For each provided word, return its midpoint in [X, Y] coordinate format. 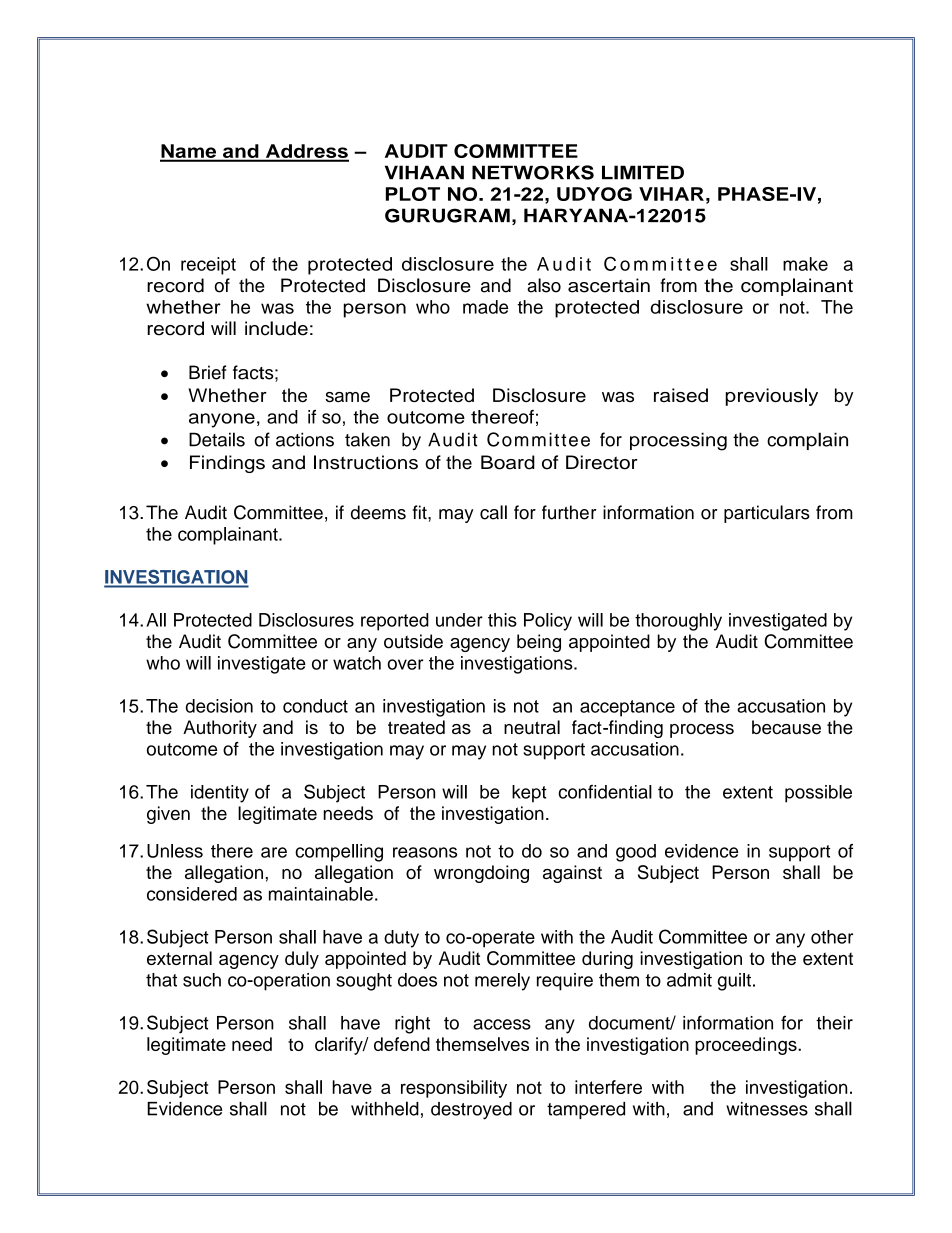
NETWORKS [533, 172]
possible [818, 794]
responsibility [454, 1089]
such [202, 980]
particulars [767, 514]
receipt [208, 266]
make [805, 264]
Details [217, 439]
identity [220, 794]
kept [529, 794]
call [493, 512]
